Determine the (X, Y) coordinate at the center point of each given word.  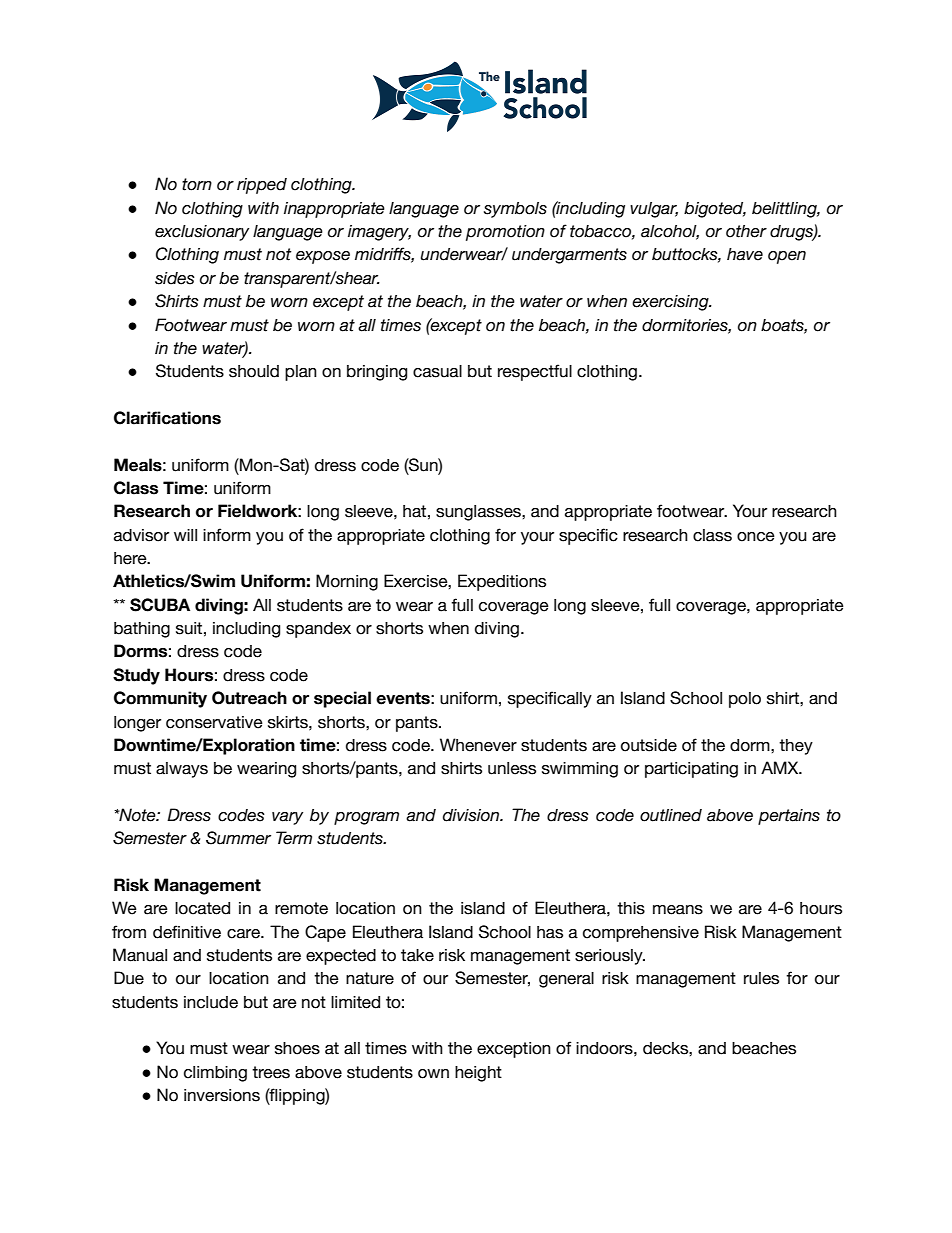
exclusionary (202, 233)
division (472, 815)
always (182, 770)
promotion (505, 233)
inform (227, 535)
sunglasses (479, 513)
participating (691, 770)
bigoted (715, 210)
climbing (215, 1074)
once (756, 537)
